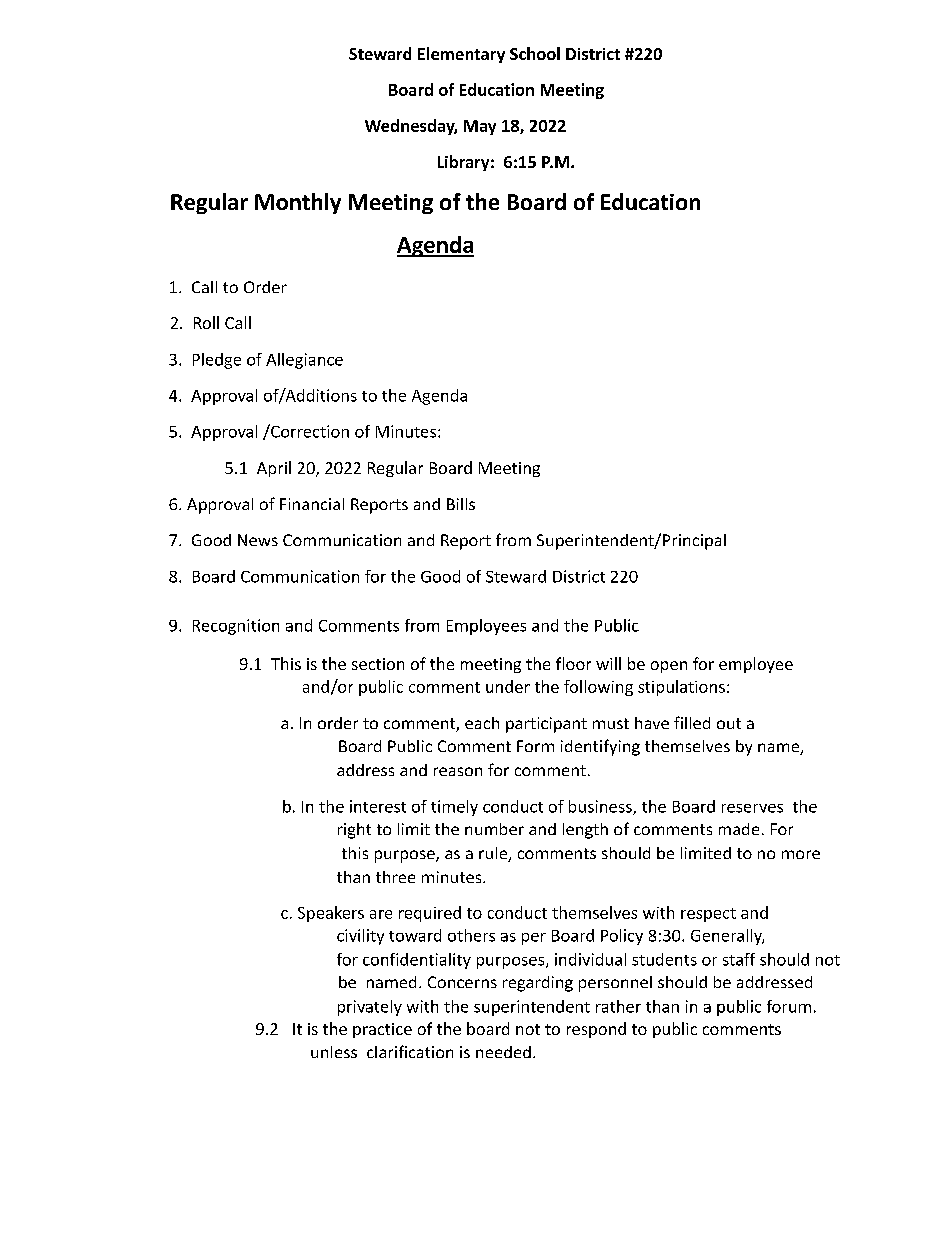 This document has width=952, height=1233. What do you see at coordinates (236, 627) in the document?
I see `Recognition` at bounding box center [236, 627].
